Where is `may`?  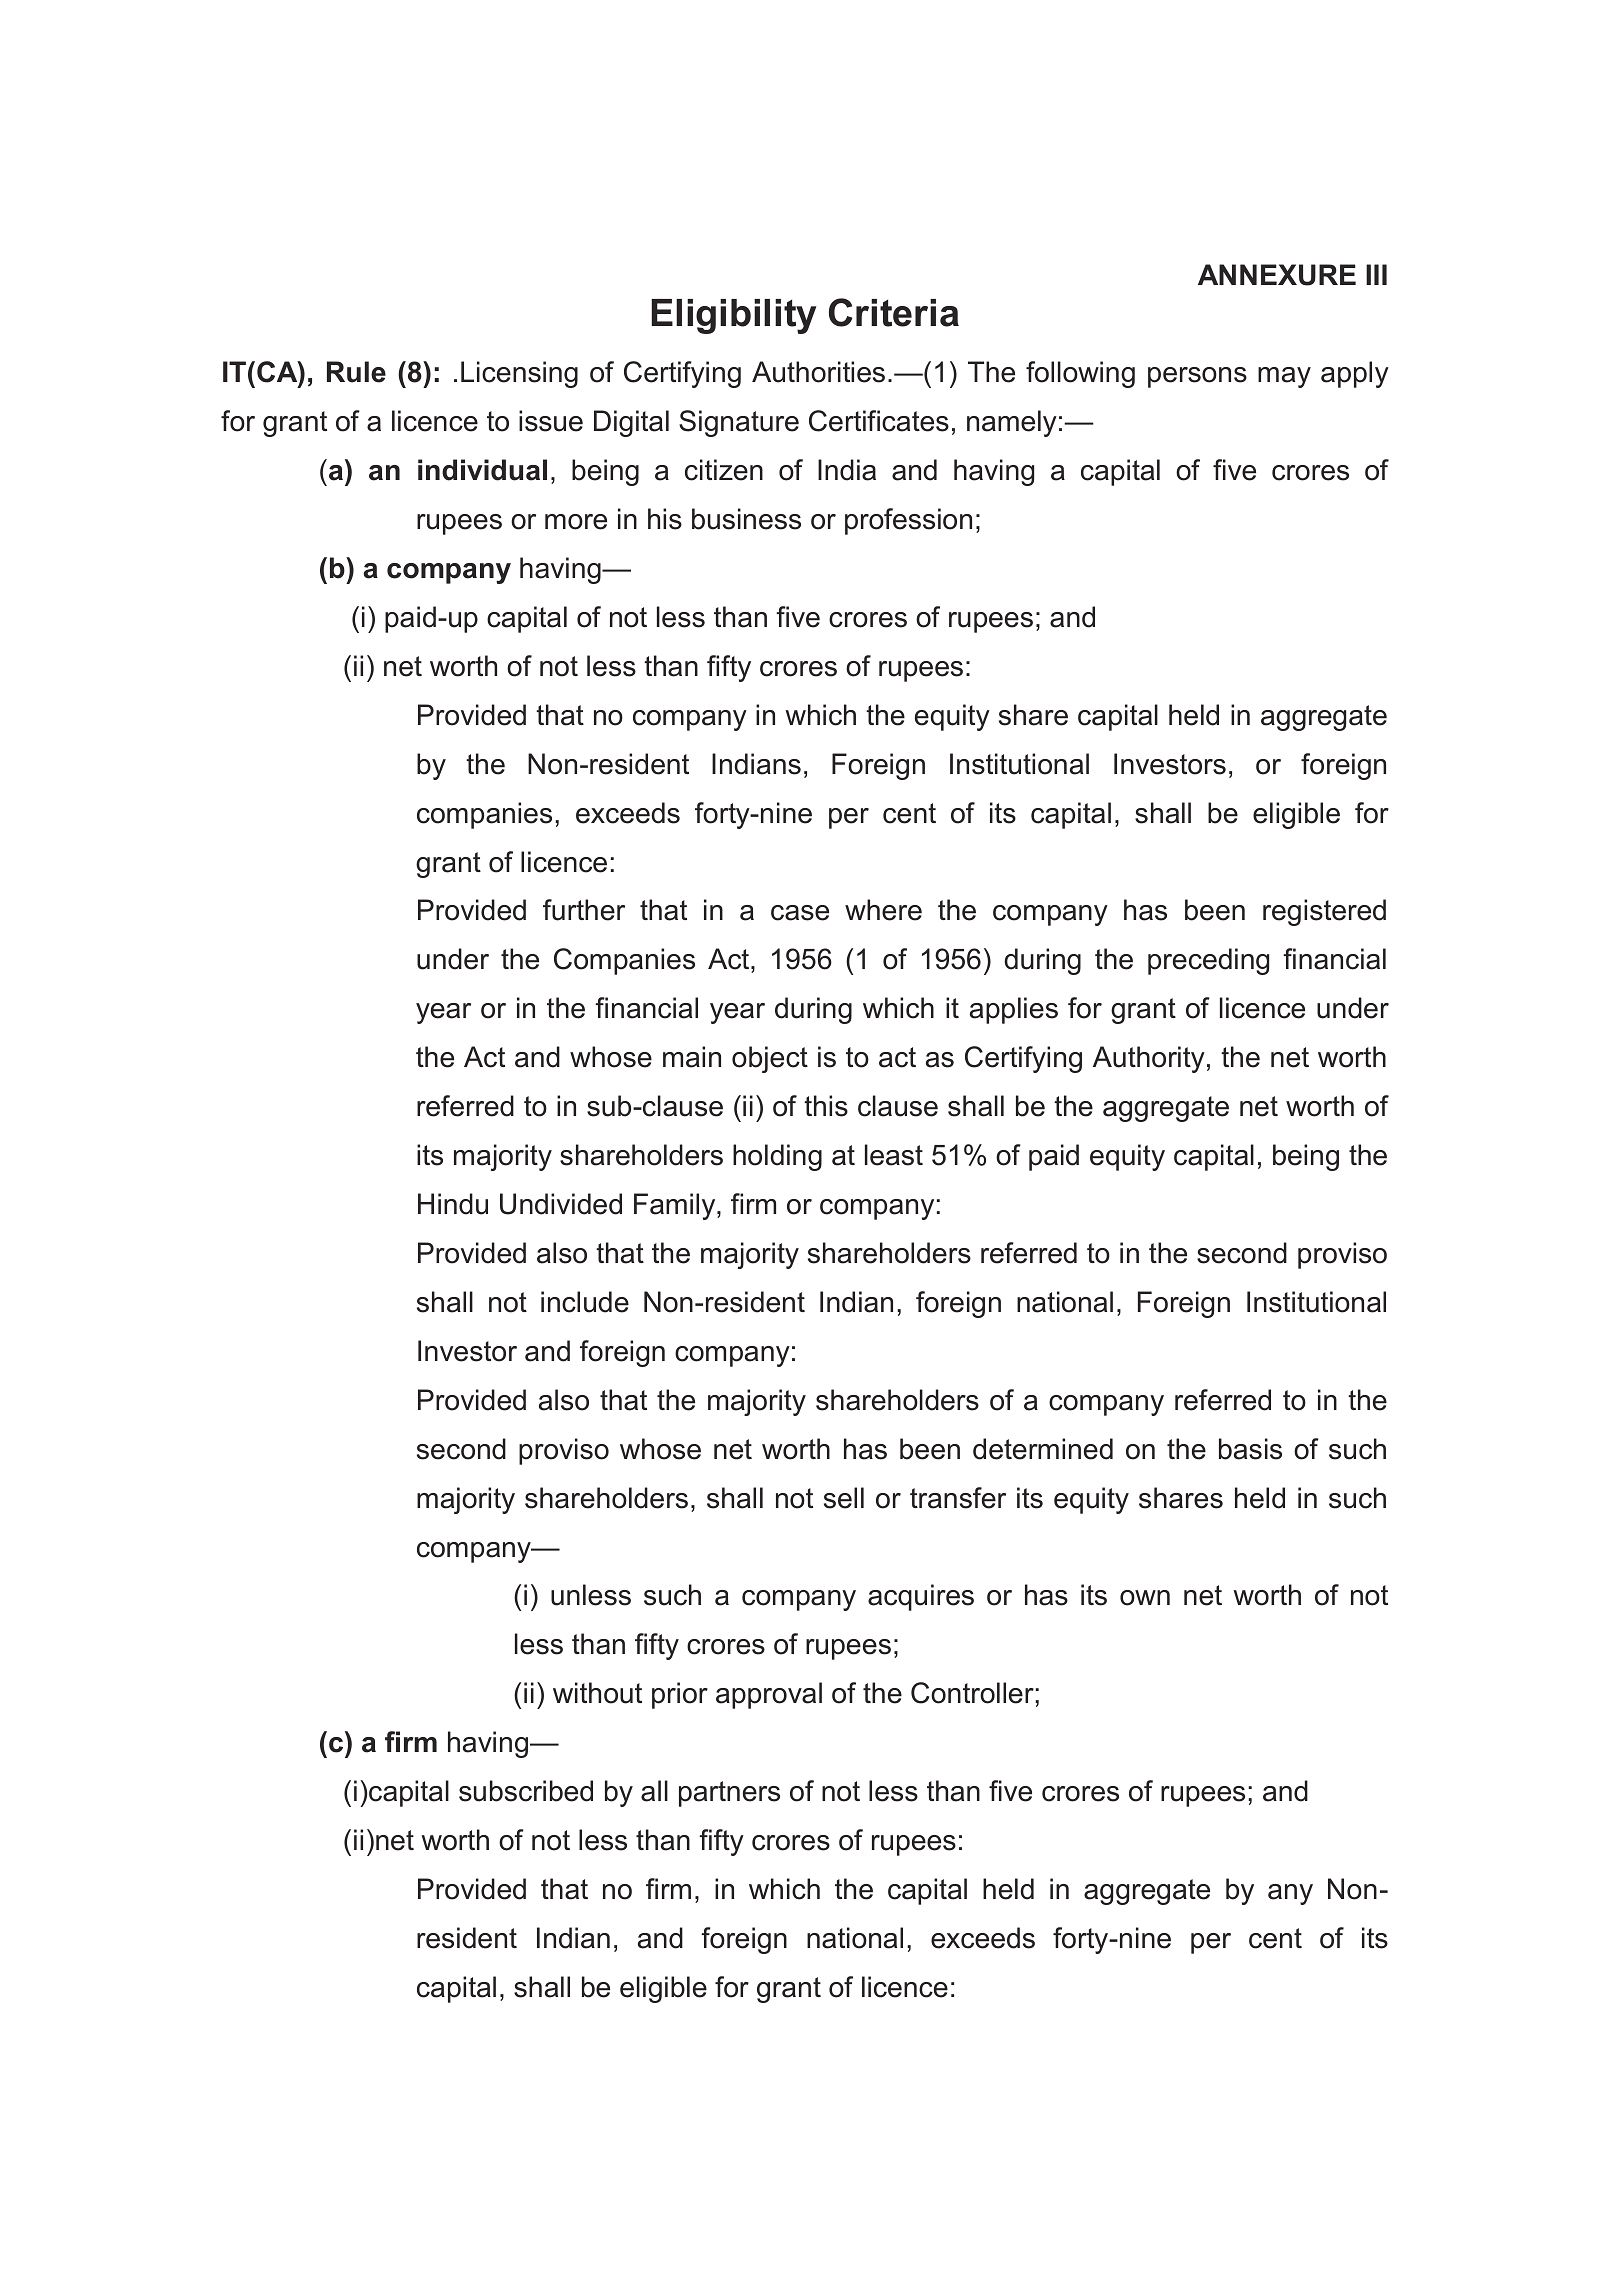 may is located at coordinates (1284, 377).
